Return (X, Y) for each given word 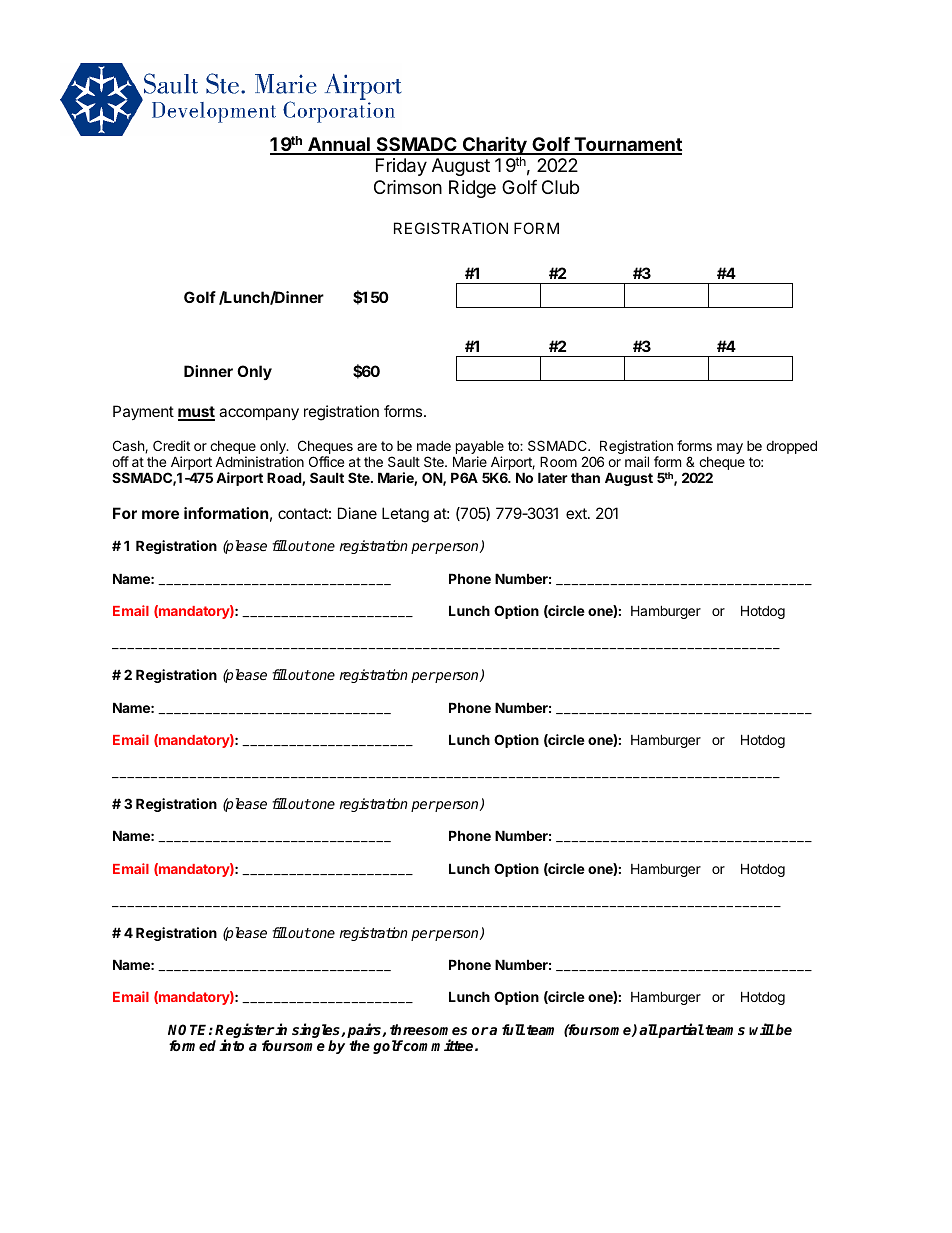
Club (560, 187)
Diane (357, 513)
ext (577, 513)
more (160, 514)
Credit (171, 445)
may (730, 448)
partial (680, 1030)
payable (478, 449)
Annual (339, 145)
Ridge (472, 189)
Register (244, 1032)
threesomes (428, 1029)
